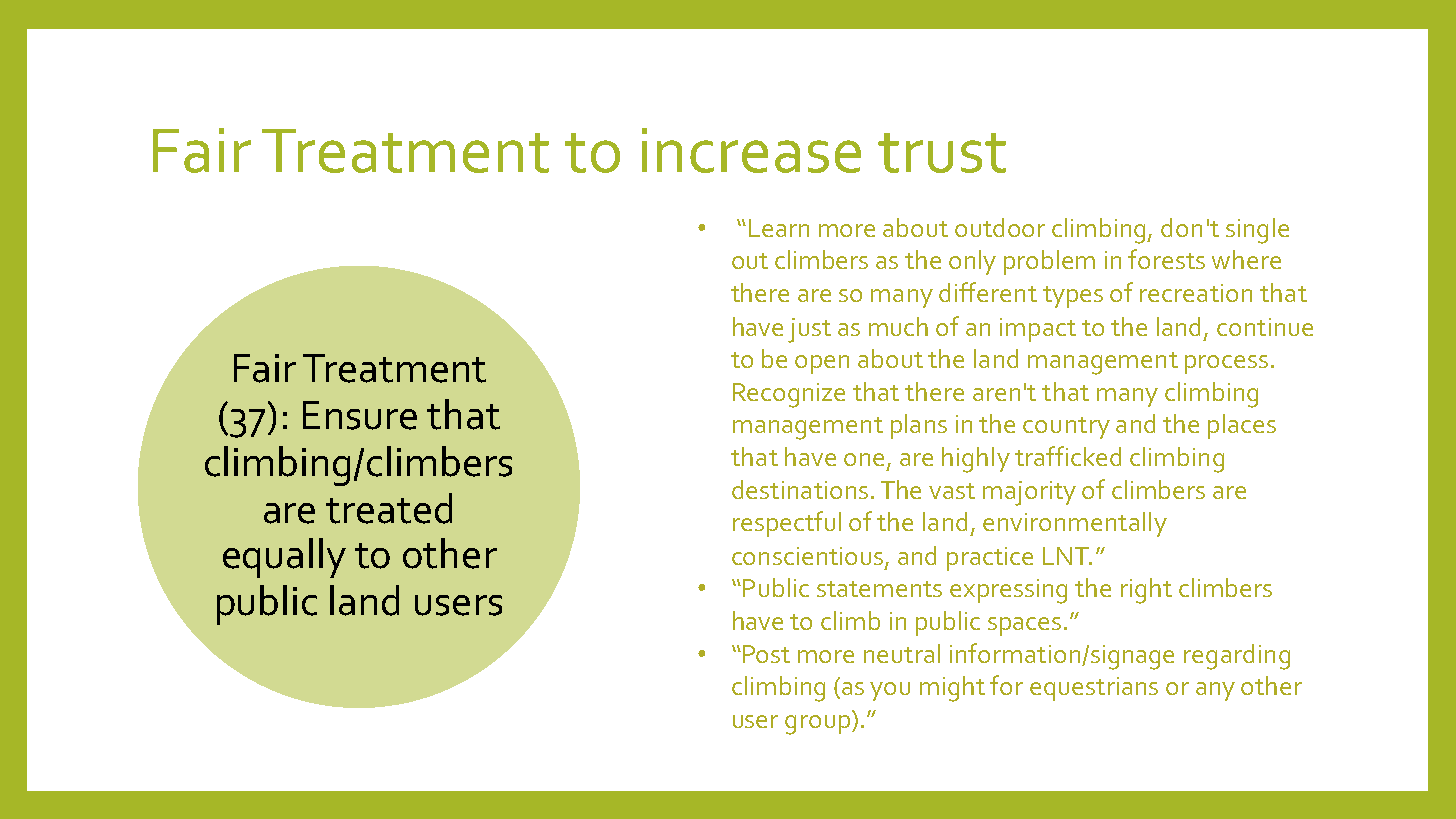 The image size is (1456, 819). What do you see at coordinates (864, 459) in the screenshot?
I see `one` at bounding box center [864, 459].
